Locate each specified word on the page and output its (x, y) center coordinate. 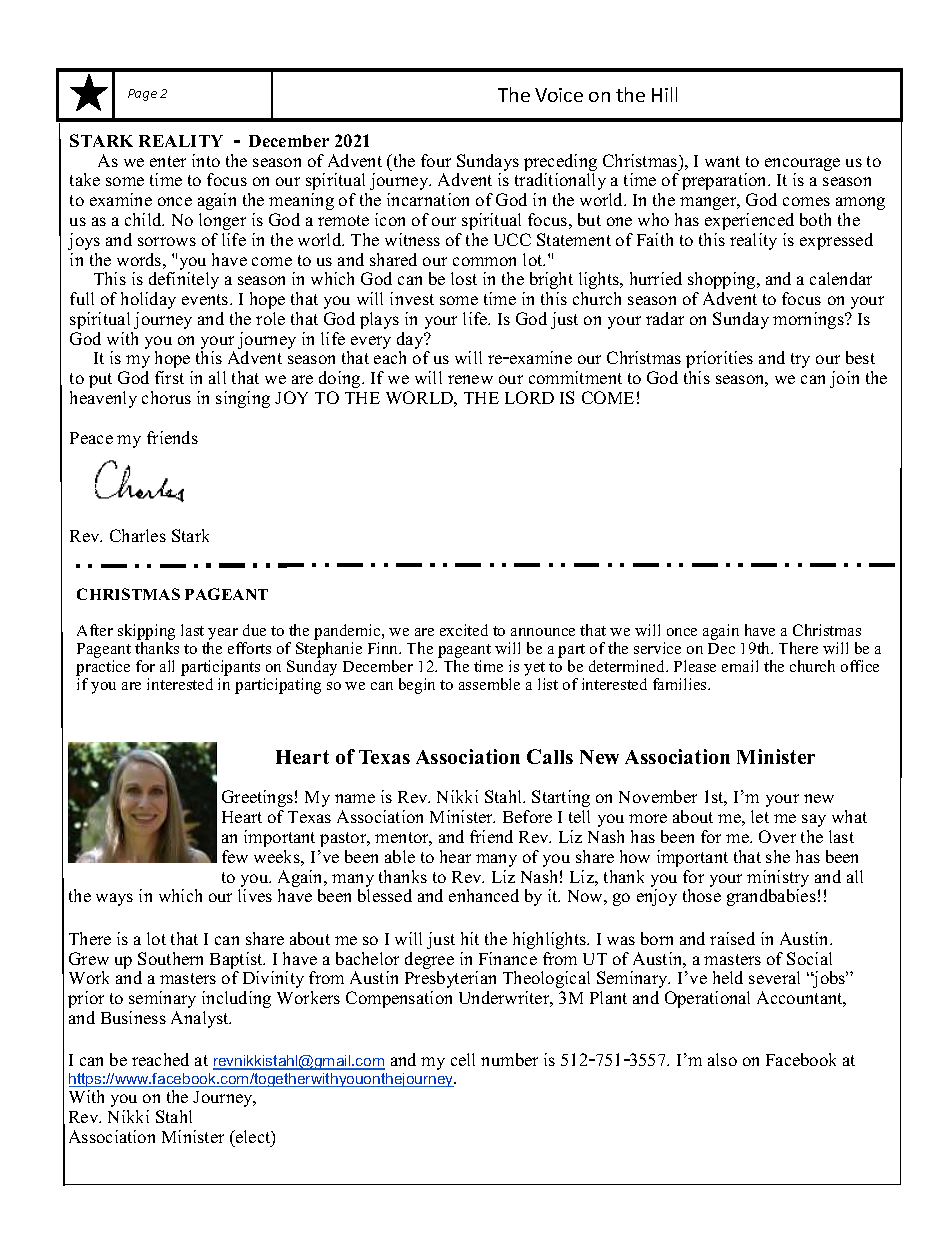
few (235, 856)
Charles (138, 535)
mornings (809, 320)
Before (527, 816)
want (722, 161)
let (760, 816)
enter (168, 161)
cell (463, 1059)
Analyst (201, 1019)
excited (464, 630)
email (740, 666)
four (436, 160)
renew (470, 379)
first (169, 377)
